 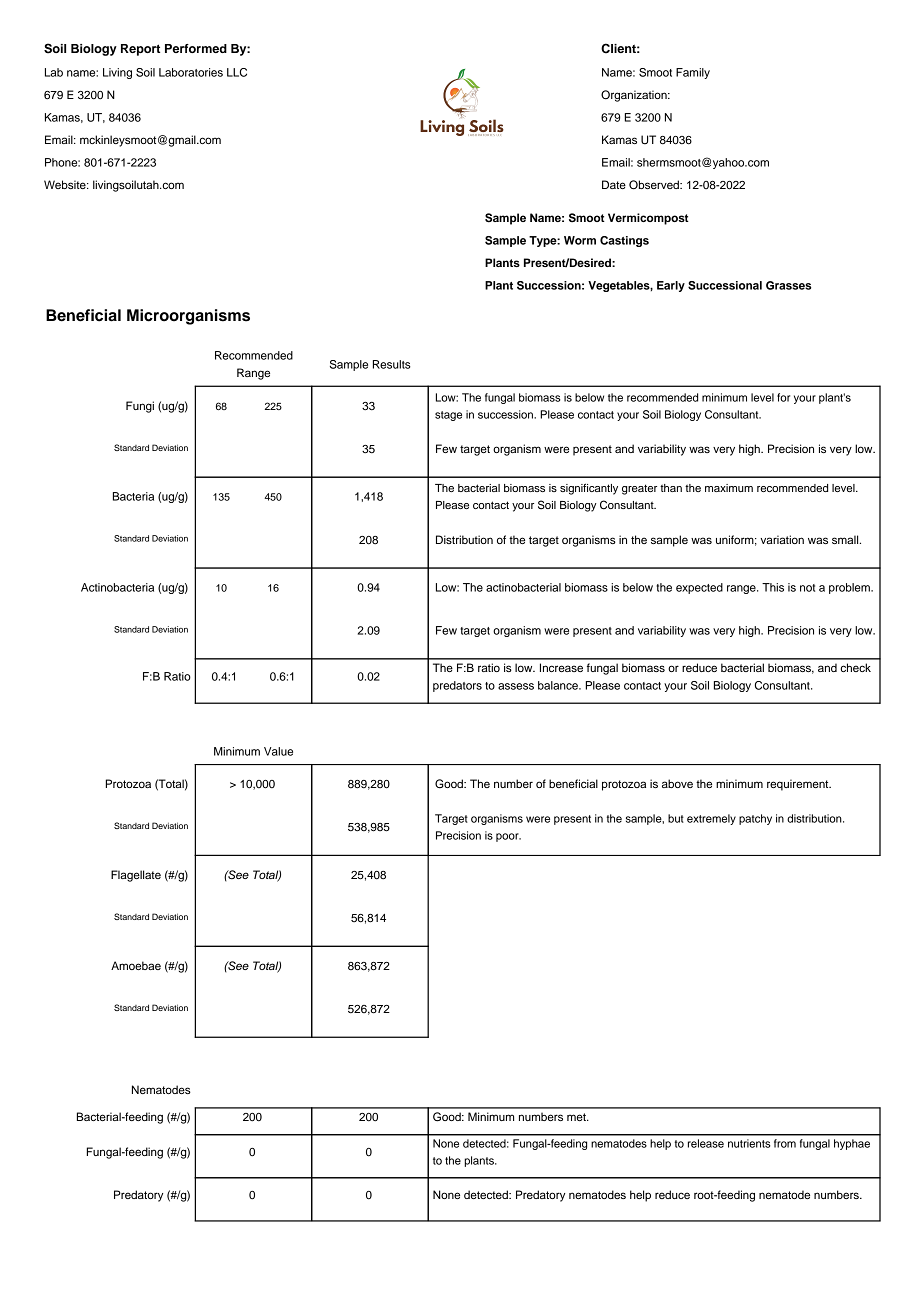 What do you see at coordinates (773, 587) in the page?
I see `This` at bounding box center [773, 587].
